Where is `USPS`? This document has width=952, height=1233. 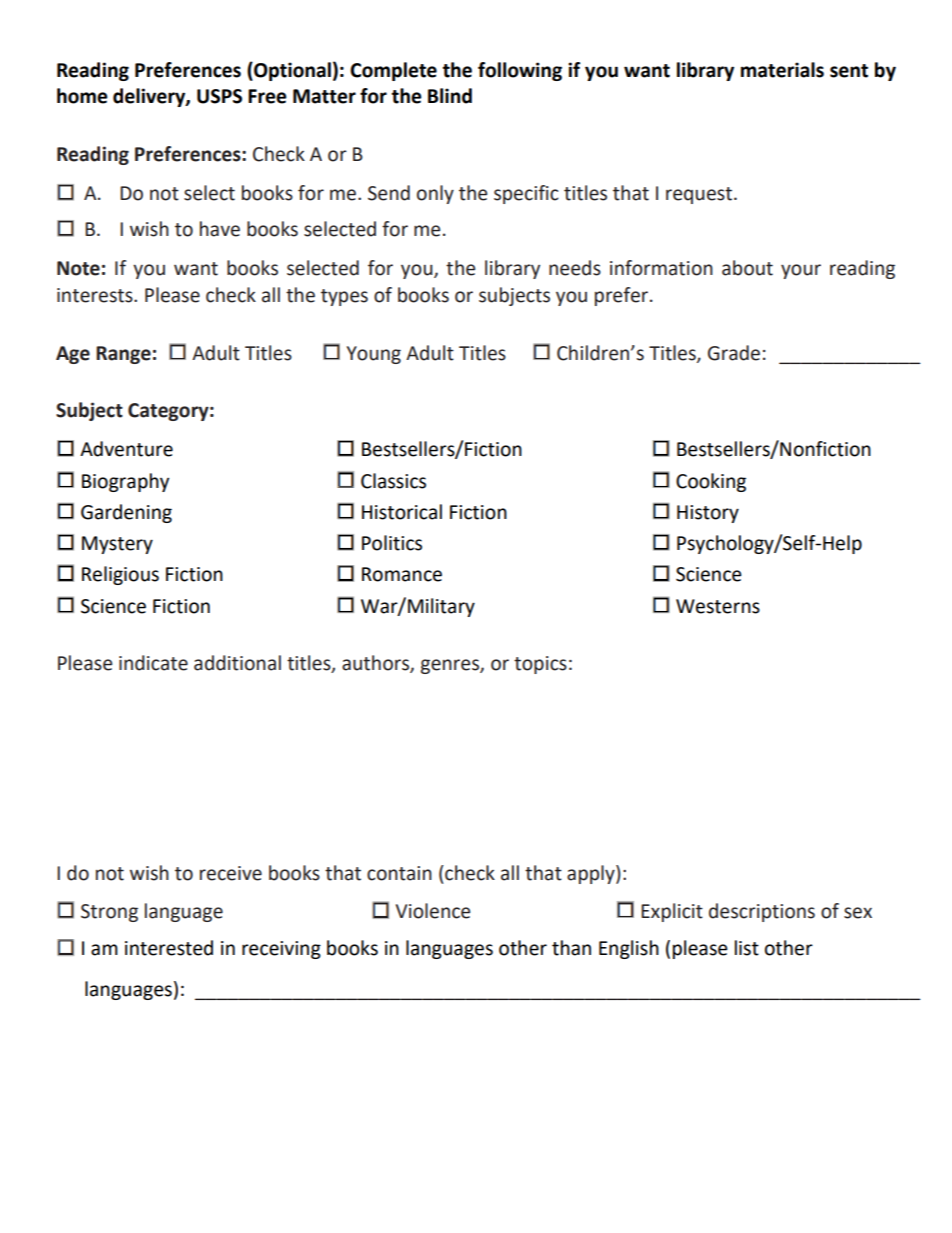 USPS is located at coordinates (219, 96).
